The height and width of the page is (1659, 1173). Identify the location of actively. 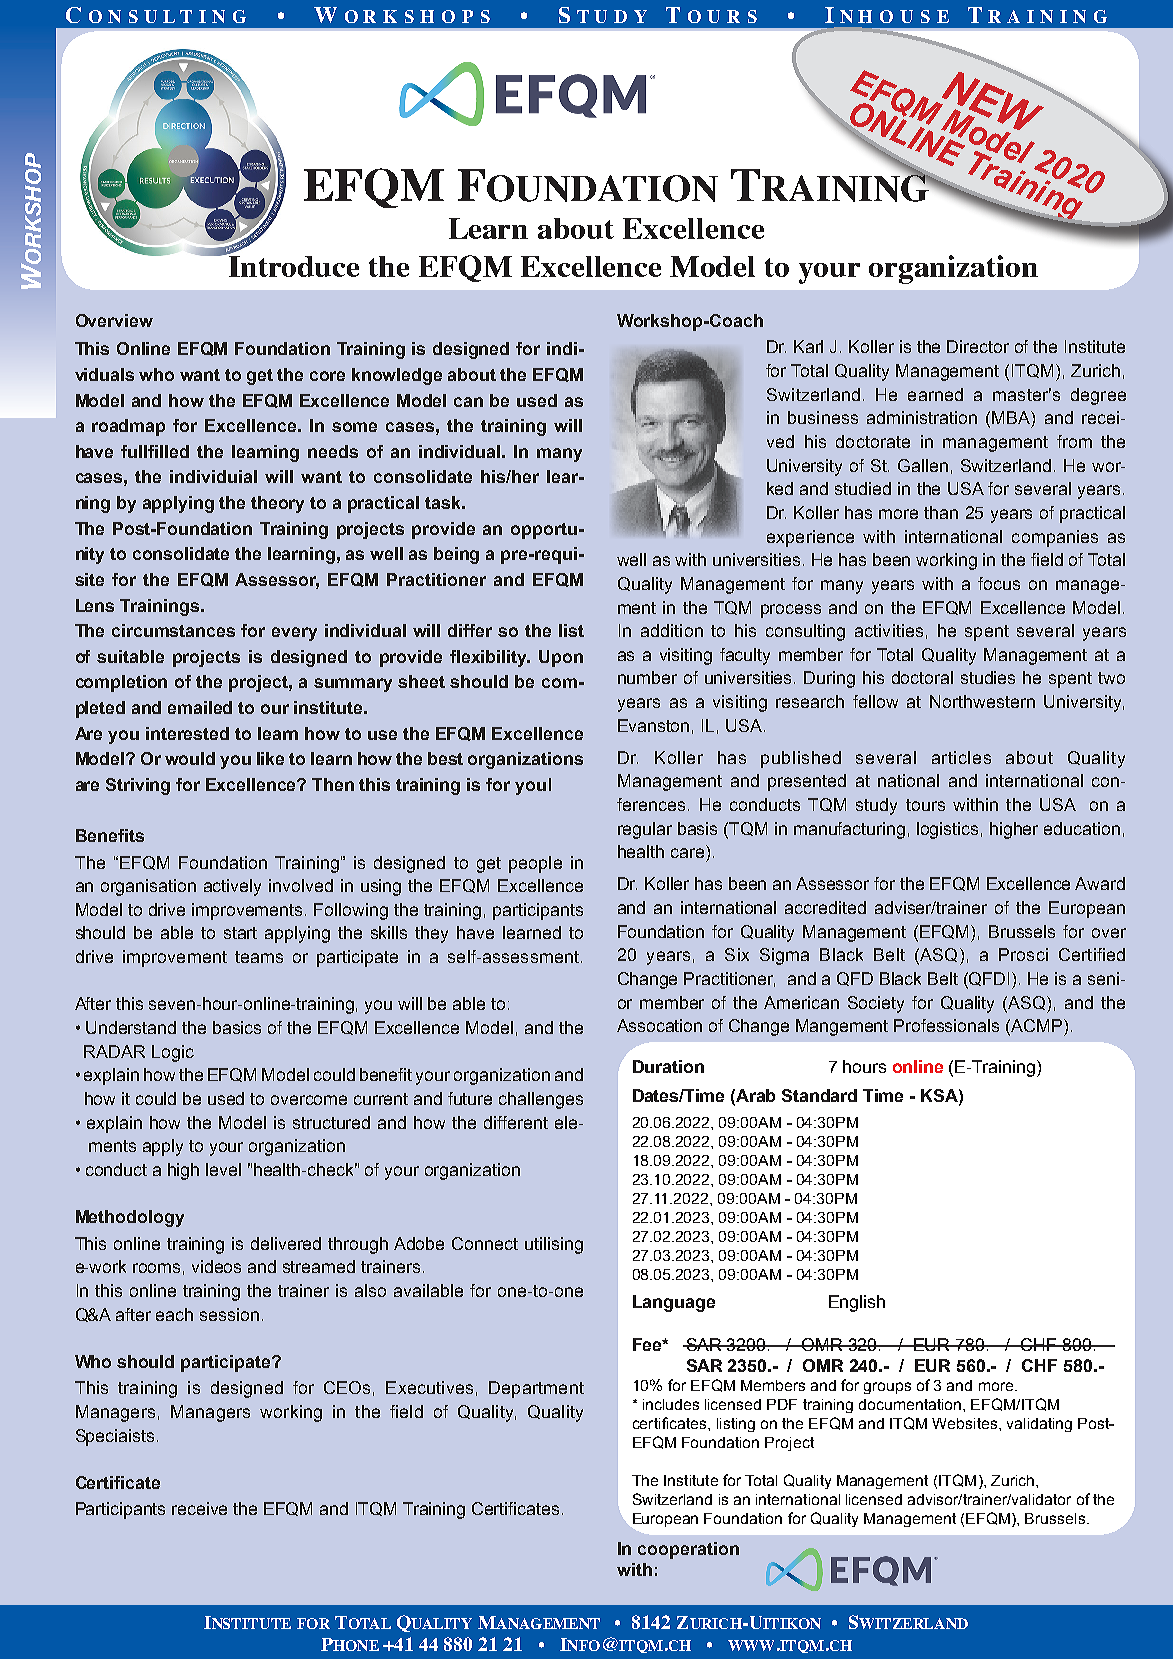
(232, 887).
